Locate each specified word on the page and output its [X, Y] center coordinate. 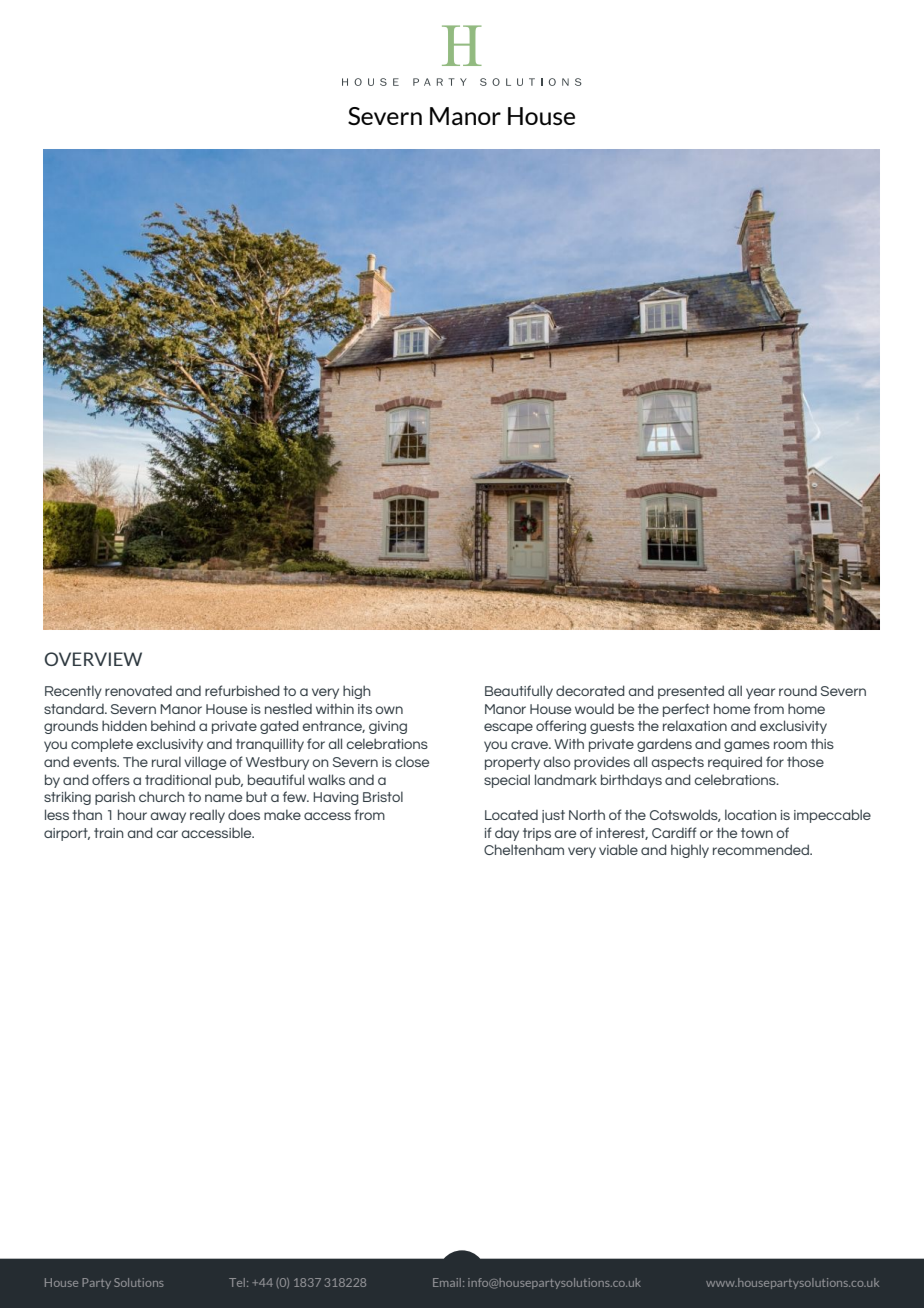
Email [447, 1282]
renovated [138, 691]
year [760, 693]
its [365, 709]
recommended [762, 849]
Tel [238, 1282]
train [109, 833]
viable [618, 849]
